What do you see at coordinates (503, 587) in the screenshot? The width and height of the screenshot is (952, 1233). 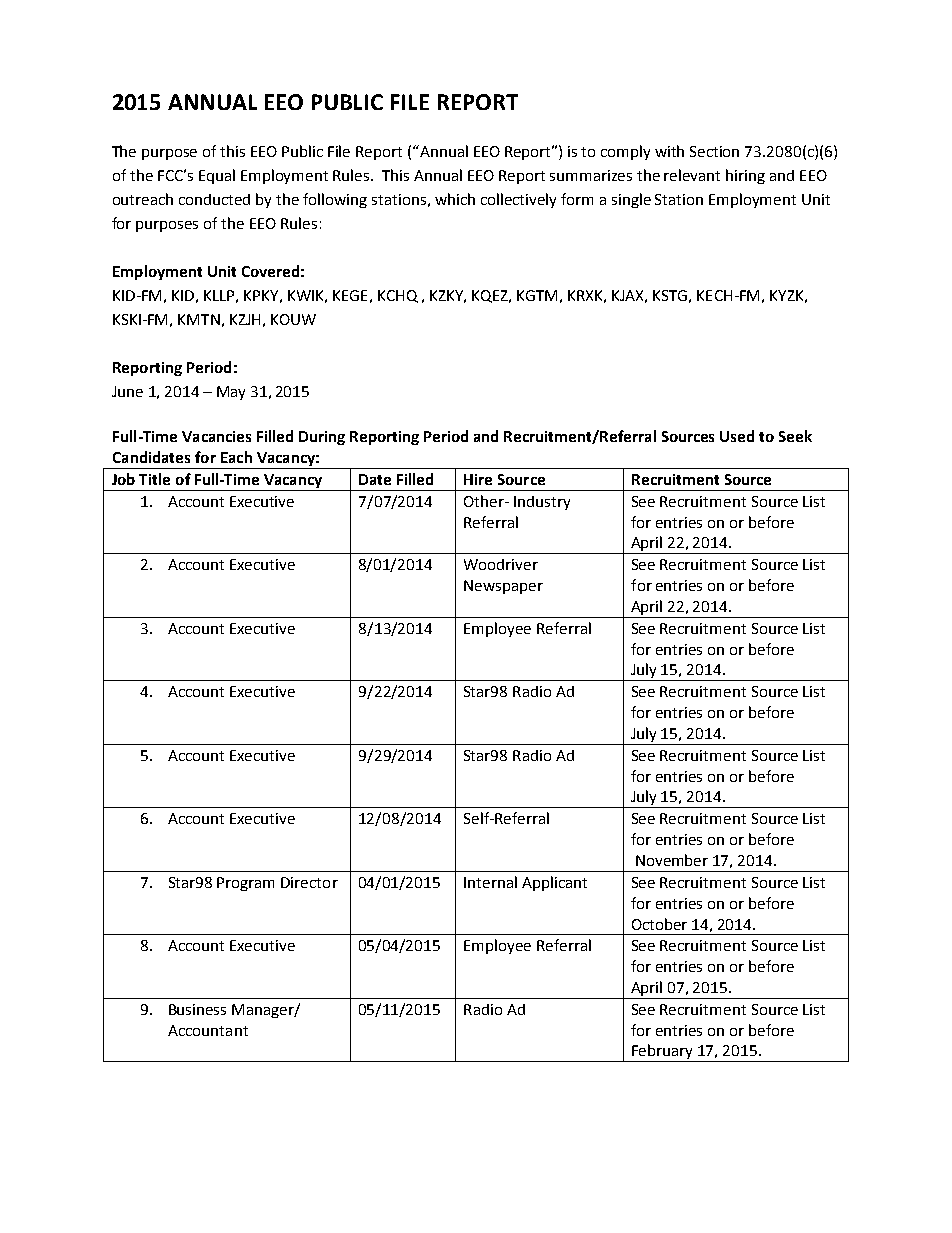 I see `Newspaper` at bounding box center [503, 587].
